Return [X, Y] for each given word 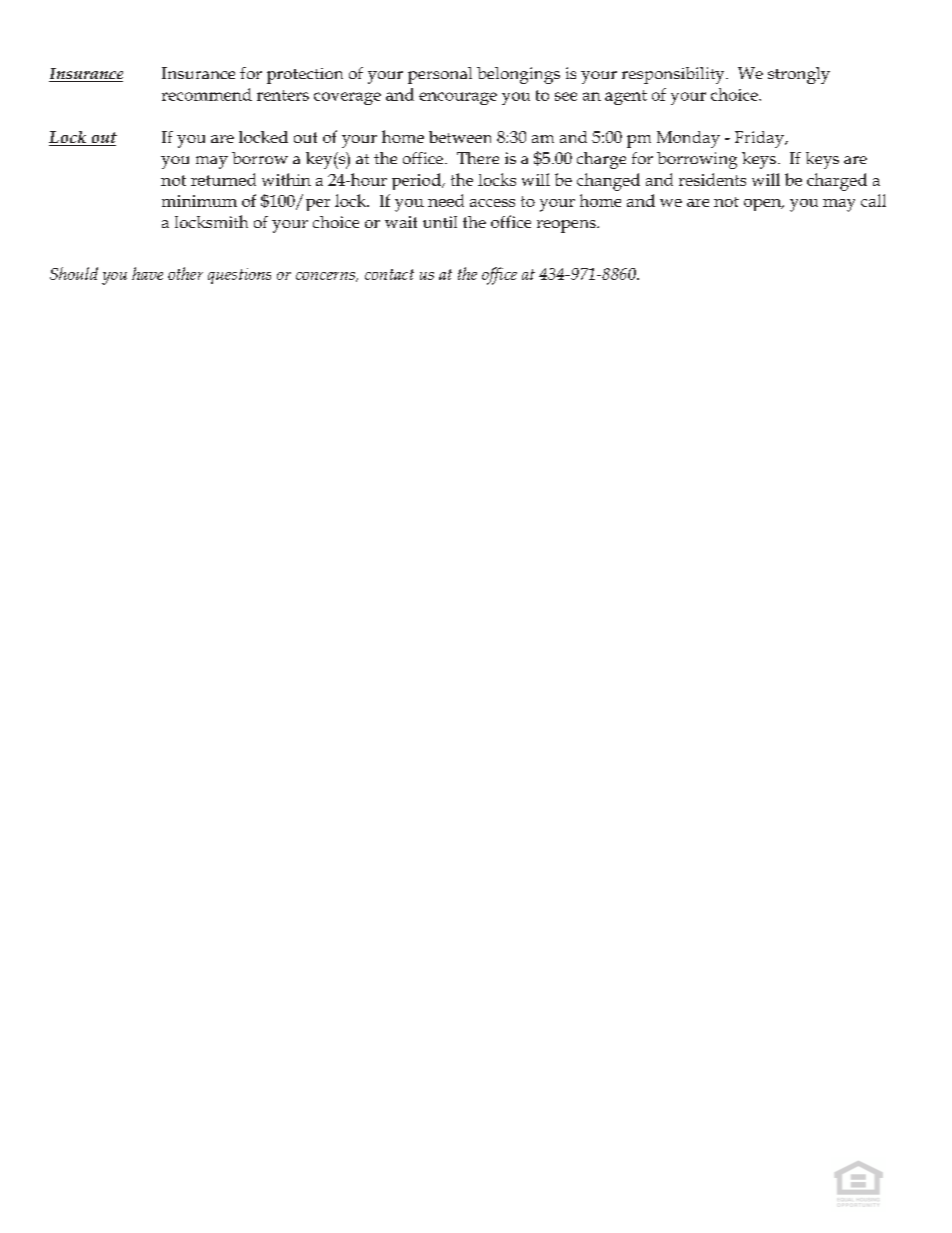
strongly [799, 75]
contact [389, 274]
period [417, 181]
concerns [326, 277]
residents [712, 179]
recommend [207, 94]
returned [223, 179]
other [185, 273]
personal [440, 75]
